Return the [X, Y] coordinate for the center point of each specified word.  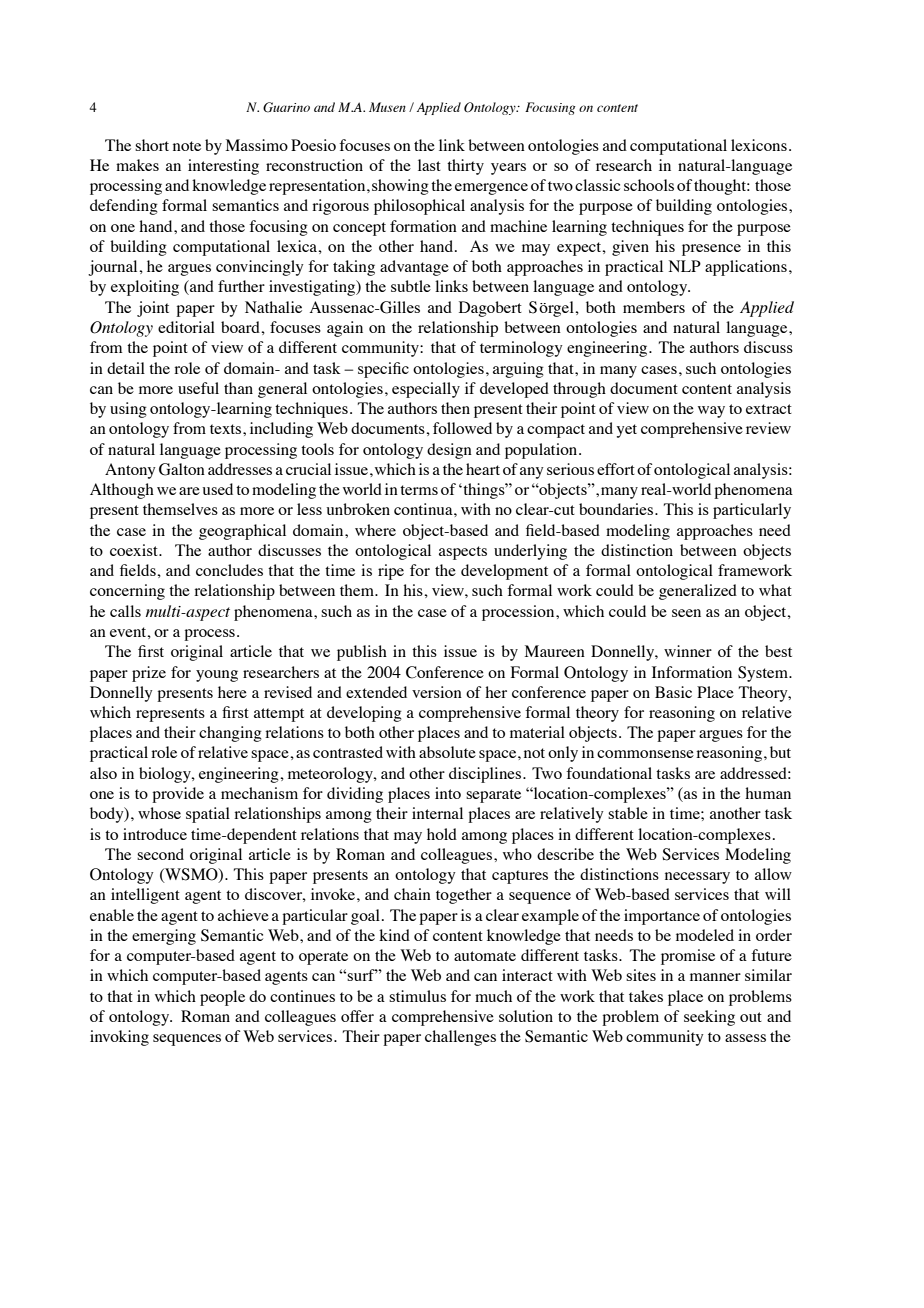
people [222, 998]
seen [686, 613]
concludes [229, 570]
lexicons [759, 145]
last [429, 165]
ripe [391, 572]
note [187, 146]
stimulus [417, 996]
